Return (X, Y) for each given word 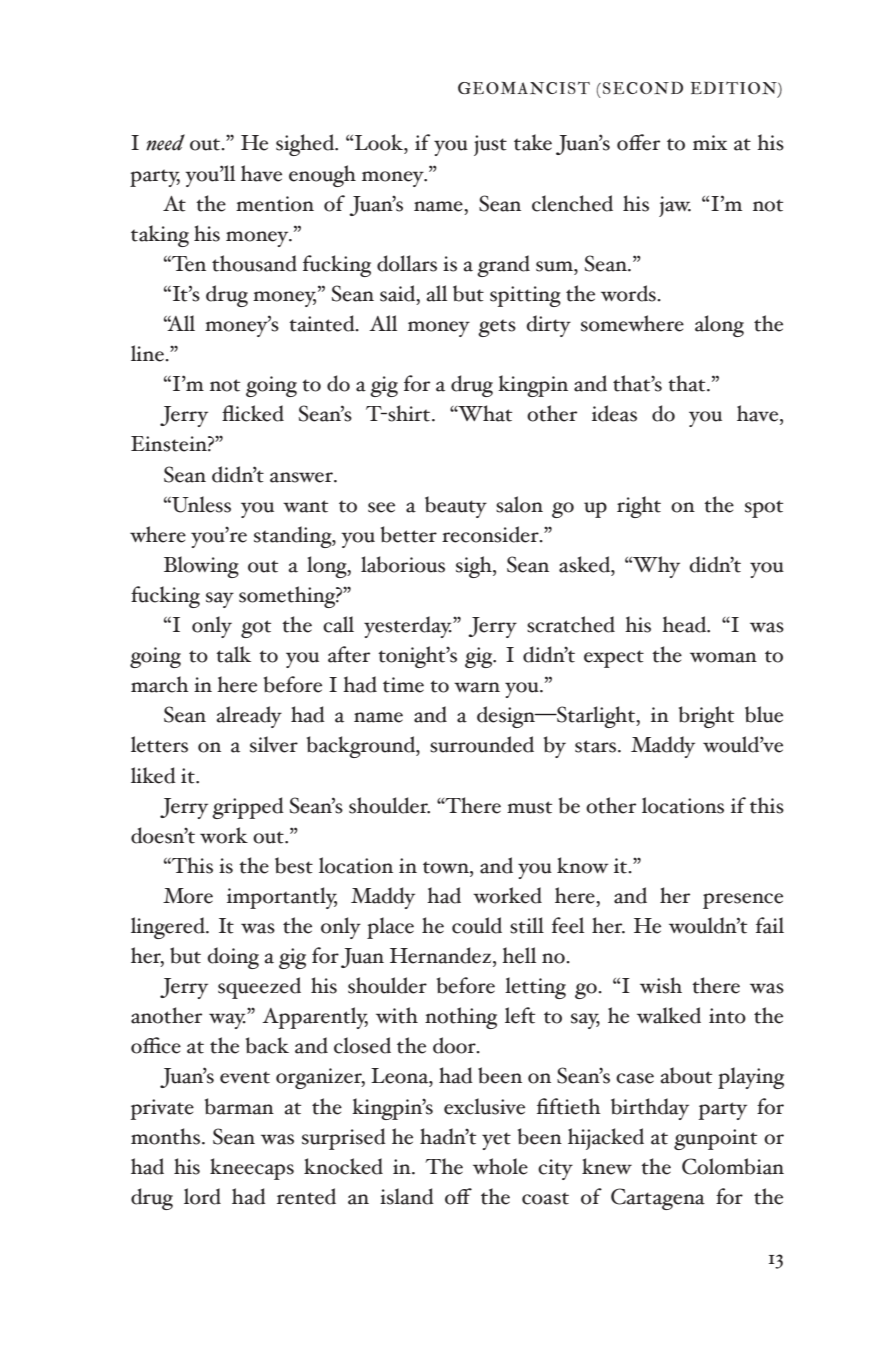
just (490, 145)
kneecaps (252, 1169)
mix (710, 142)
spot (764, 509)
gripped (248, 808)
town (447, 867)
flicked (253, 413)
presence (743, 901)
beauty (456, 507)
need (165, 142)
